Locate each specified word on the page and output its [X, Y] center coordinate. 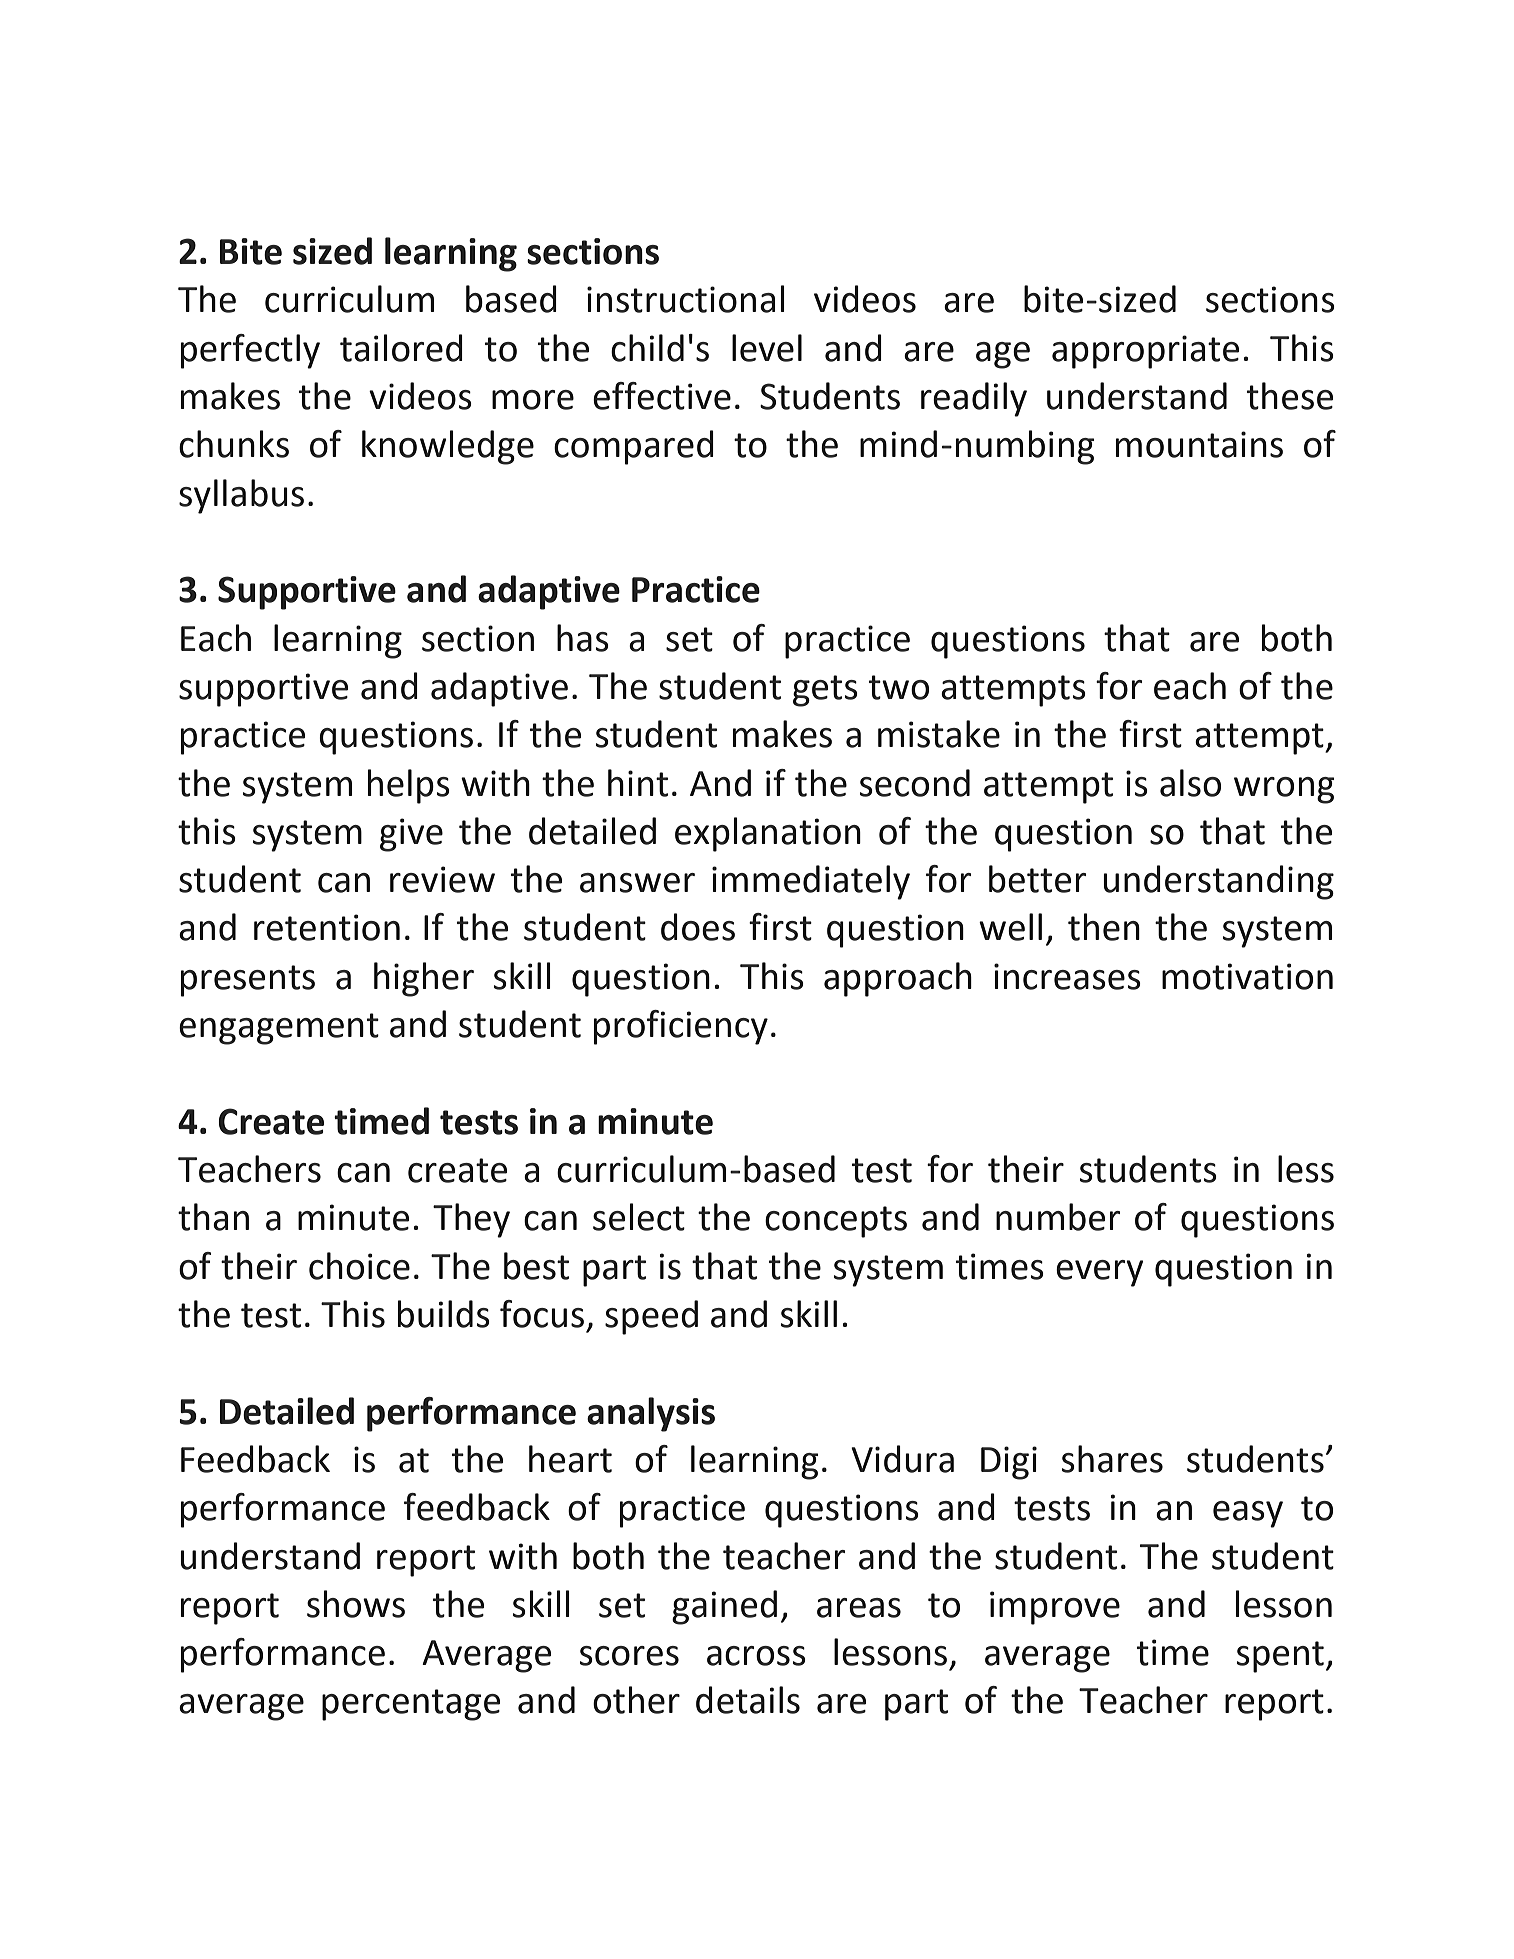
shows [356, 1604]
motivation [1247, 976]
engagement [279, 1029]
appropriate [1145, 352]
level [767, 348]
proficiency [681, 1027]
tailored [401, 348]
